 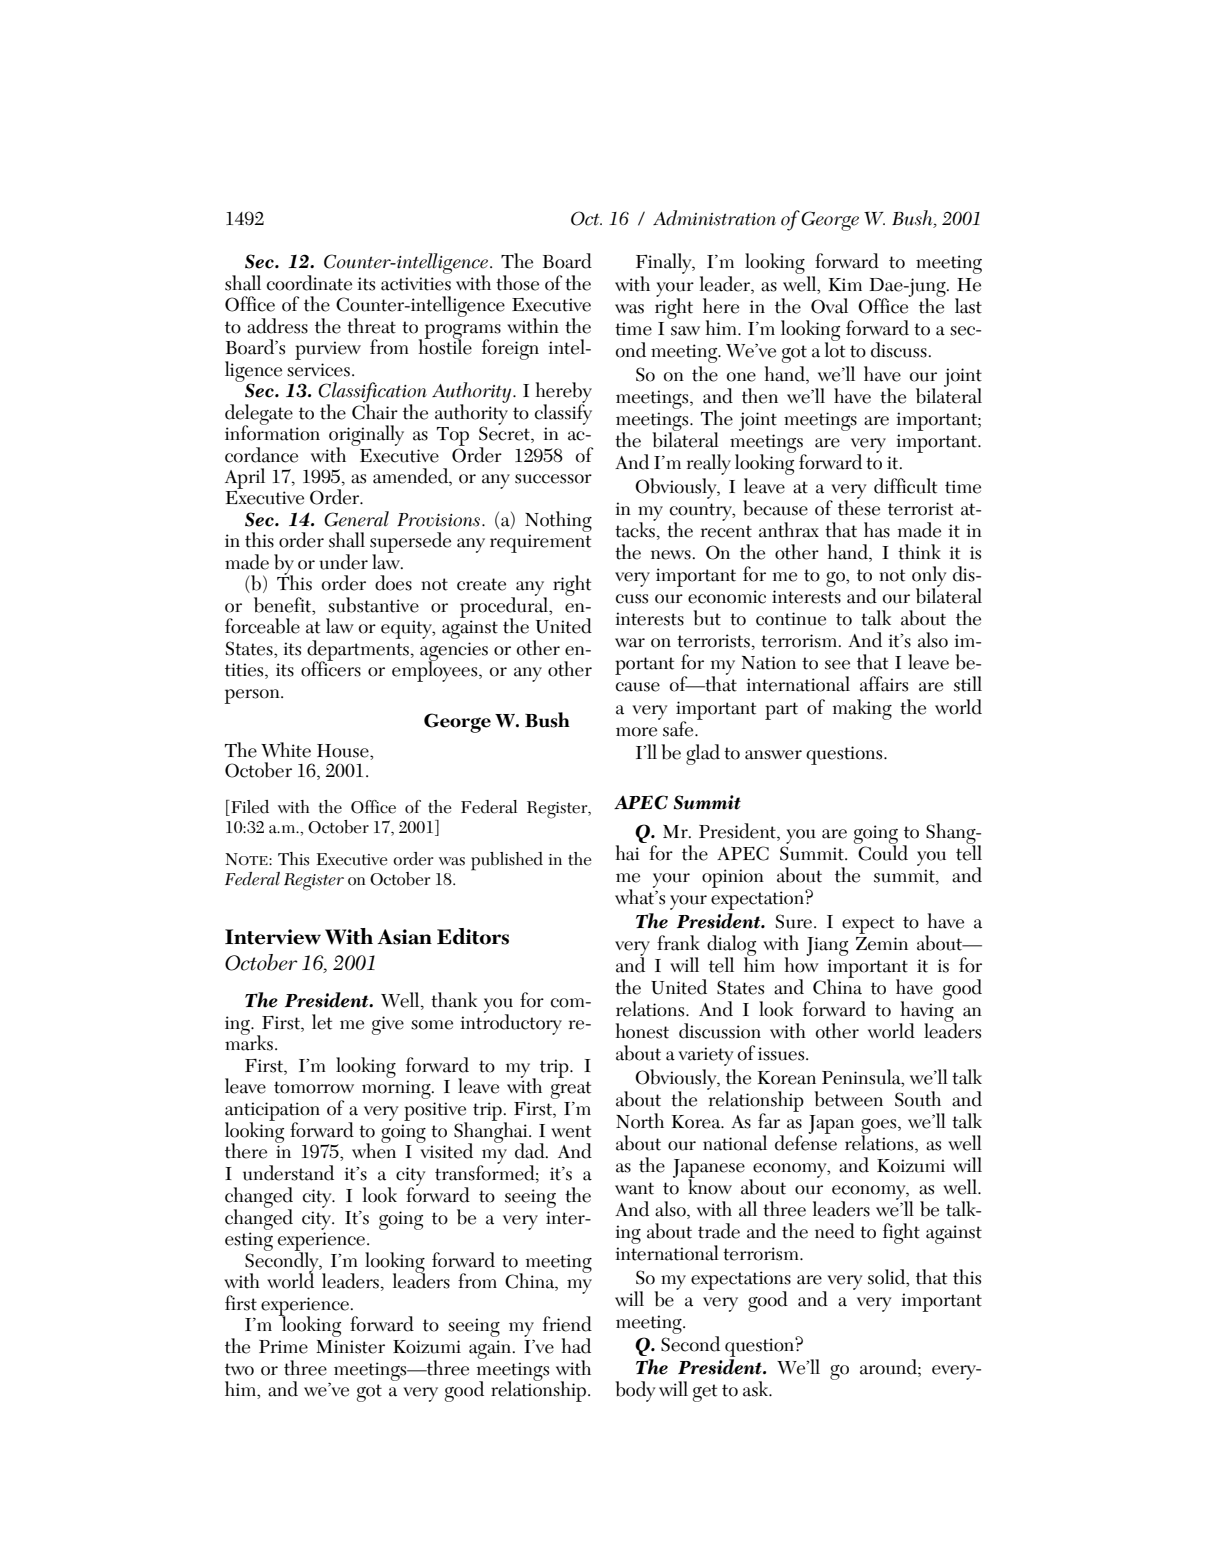 I want to click on more, so click(x=636, y=732).
